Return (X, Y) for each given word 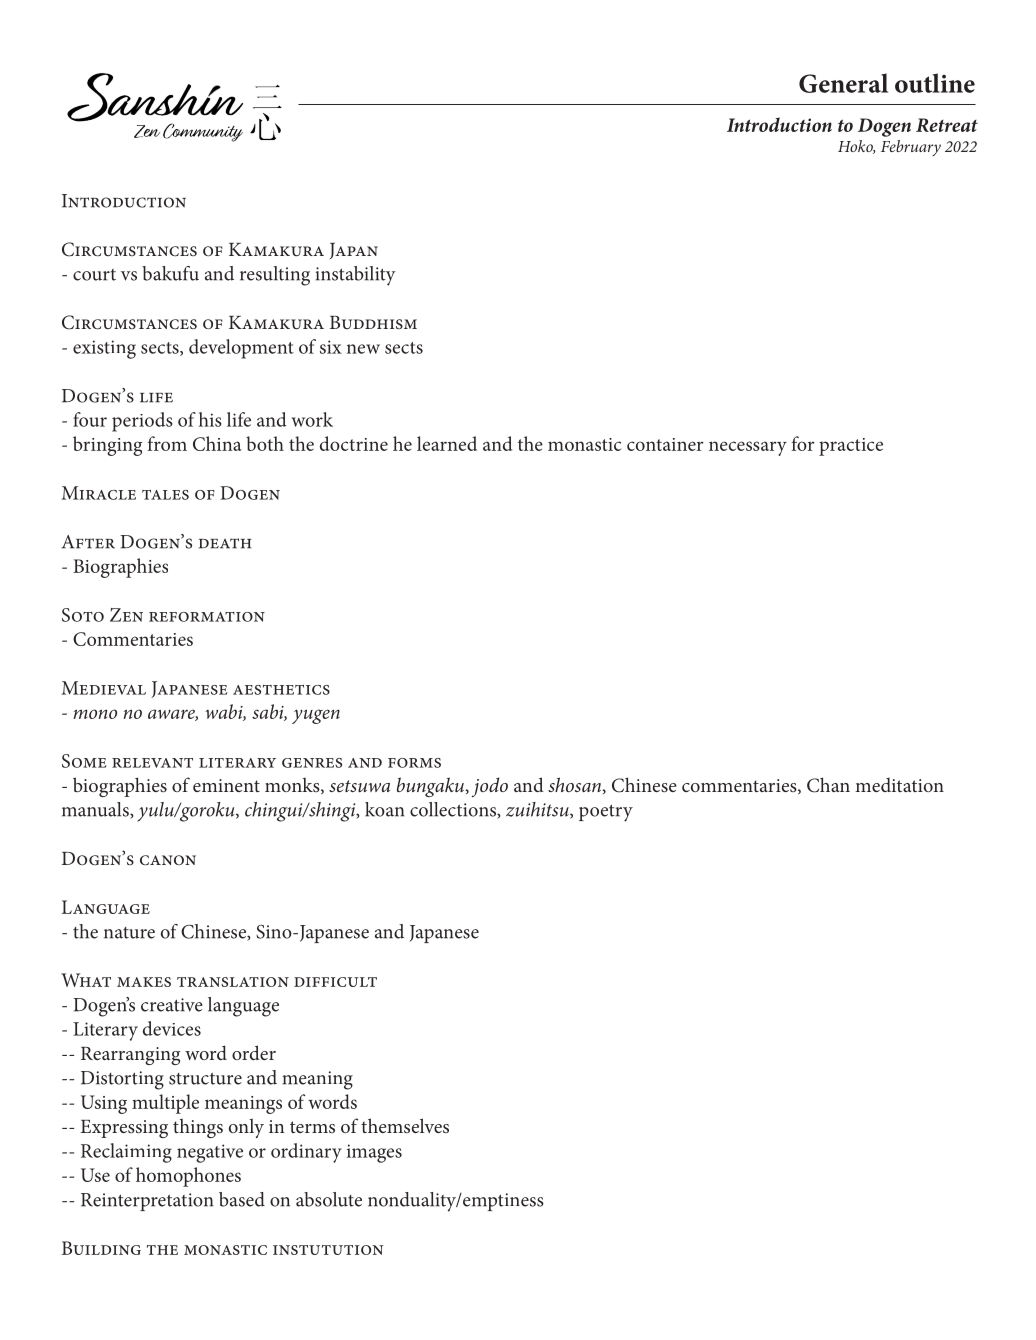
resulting (275, 276)
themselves (405, 1125)
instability (356, 276)
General (843, 83)
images (374, 1153)
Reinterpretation (147, 1202)
